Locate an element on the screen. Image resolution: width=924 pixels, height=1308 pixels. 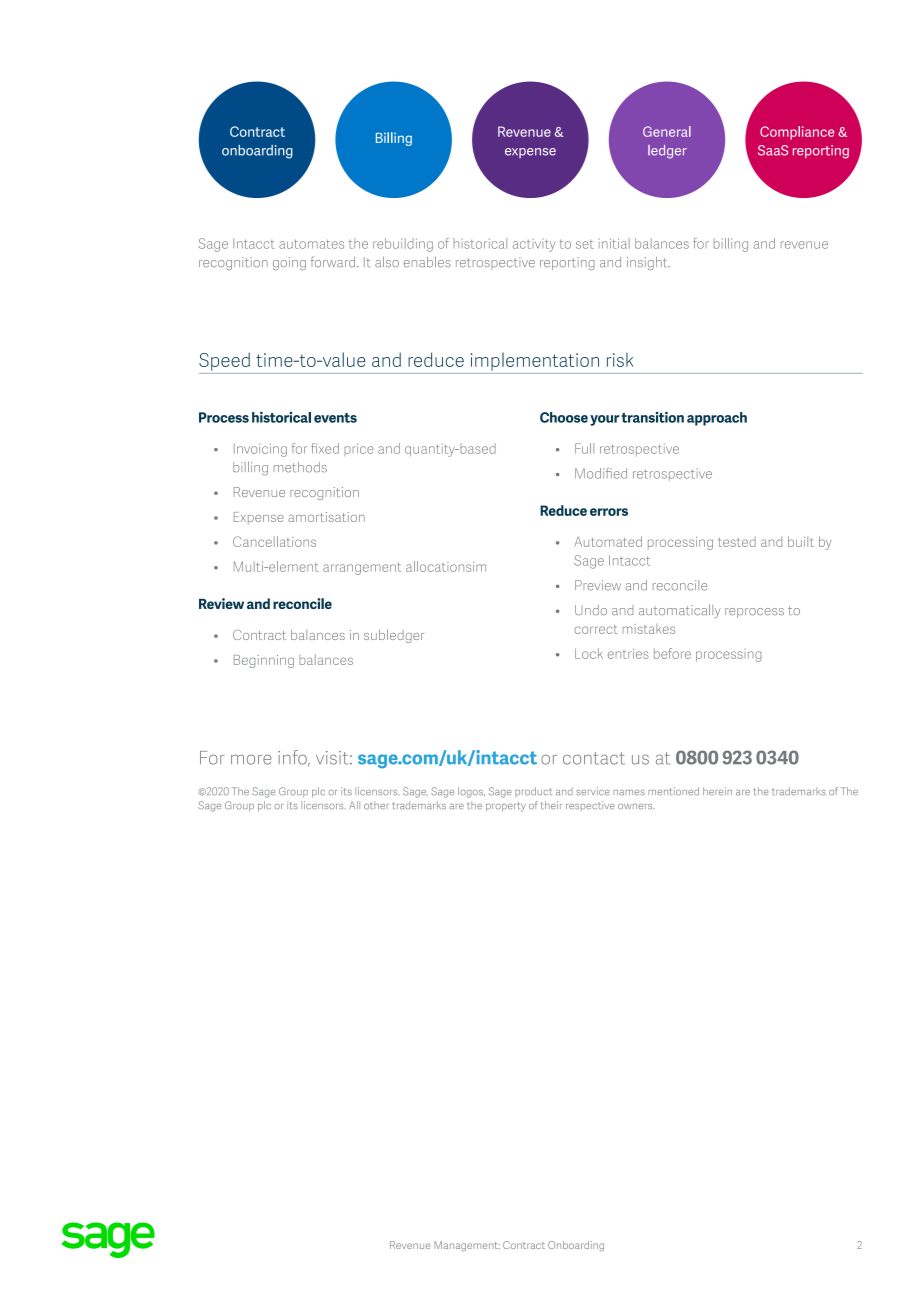
fixed is located at coordinates (325, 448).
